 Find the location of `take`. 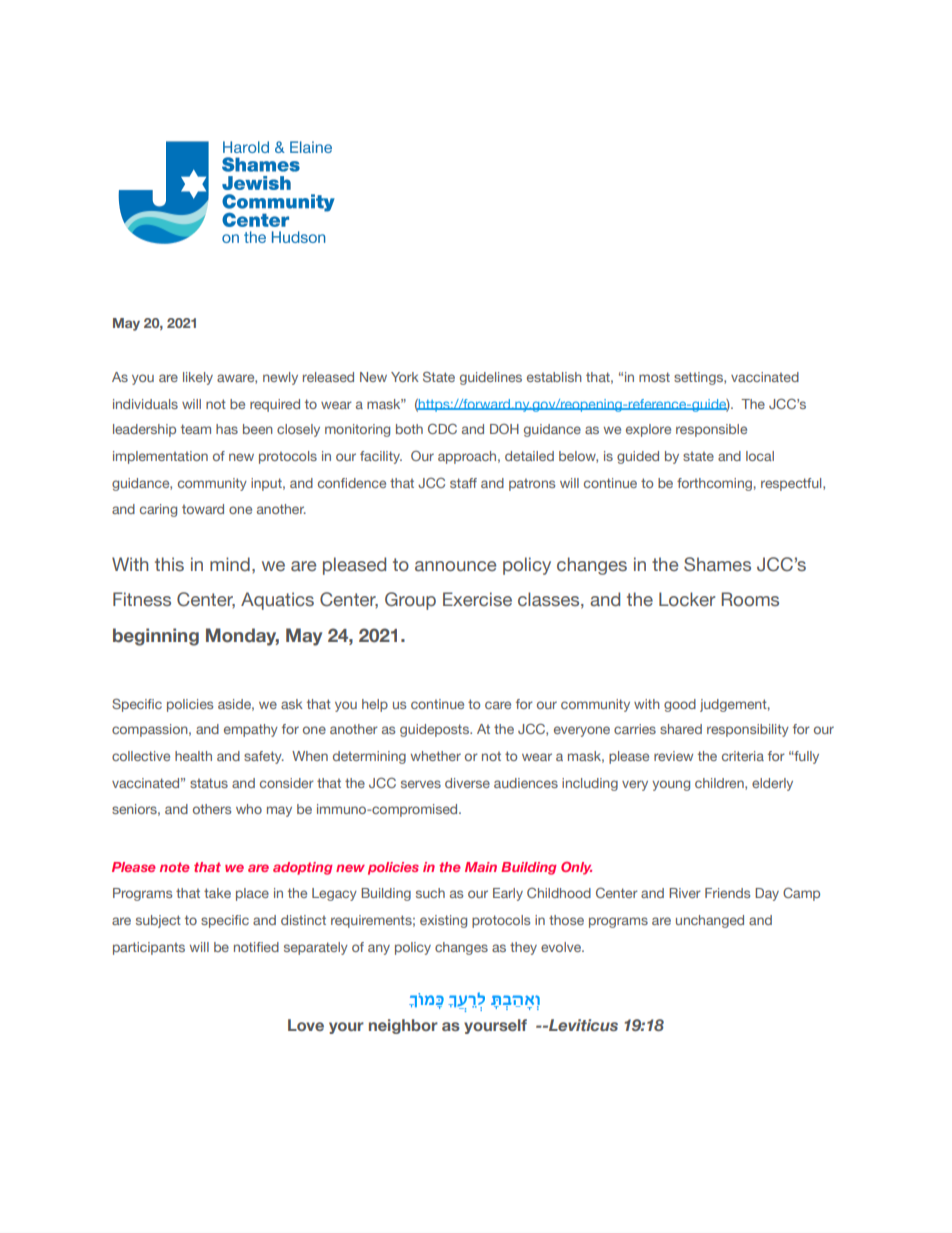

take is located at coordinates (217, 893).
